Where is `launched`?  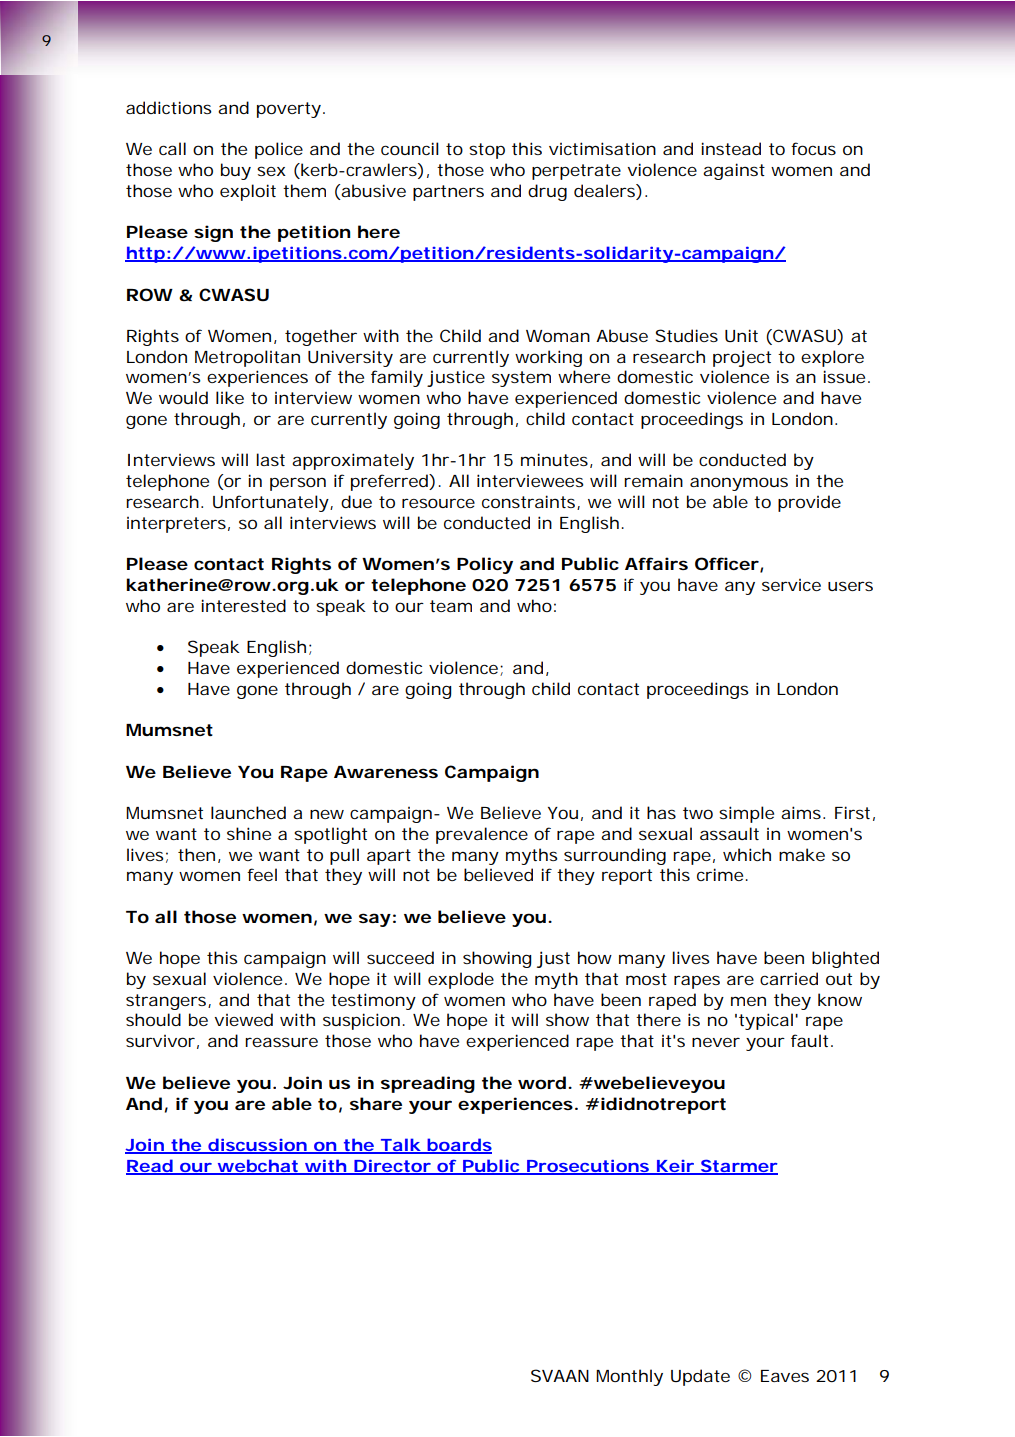 launched is located at coordinates (248, 812).
